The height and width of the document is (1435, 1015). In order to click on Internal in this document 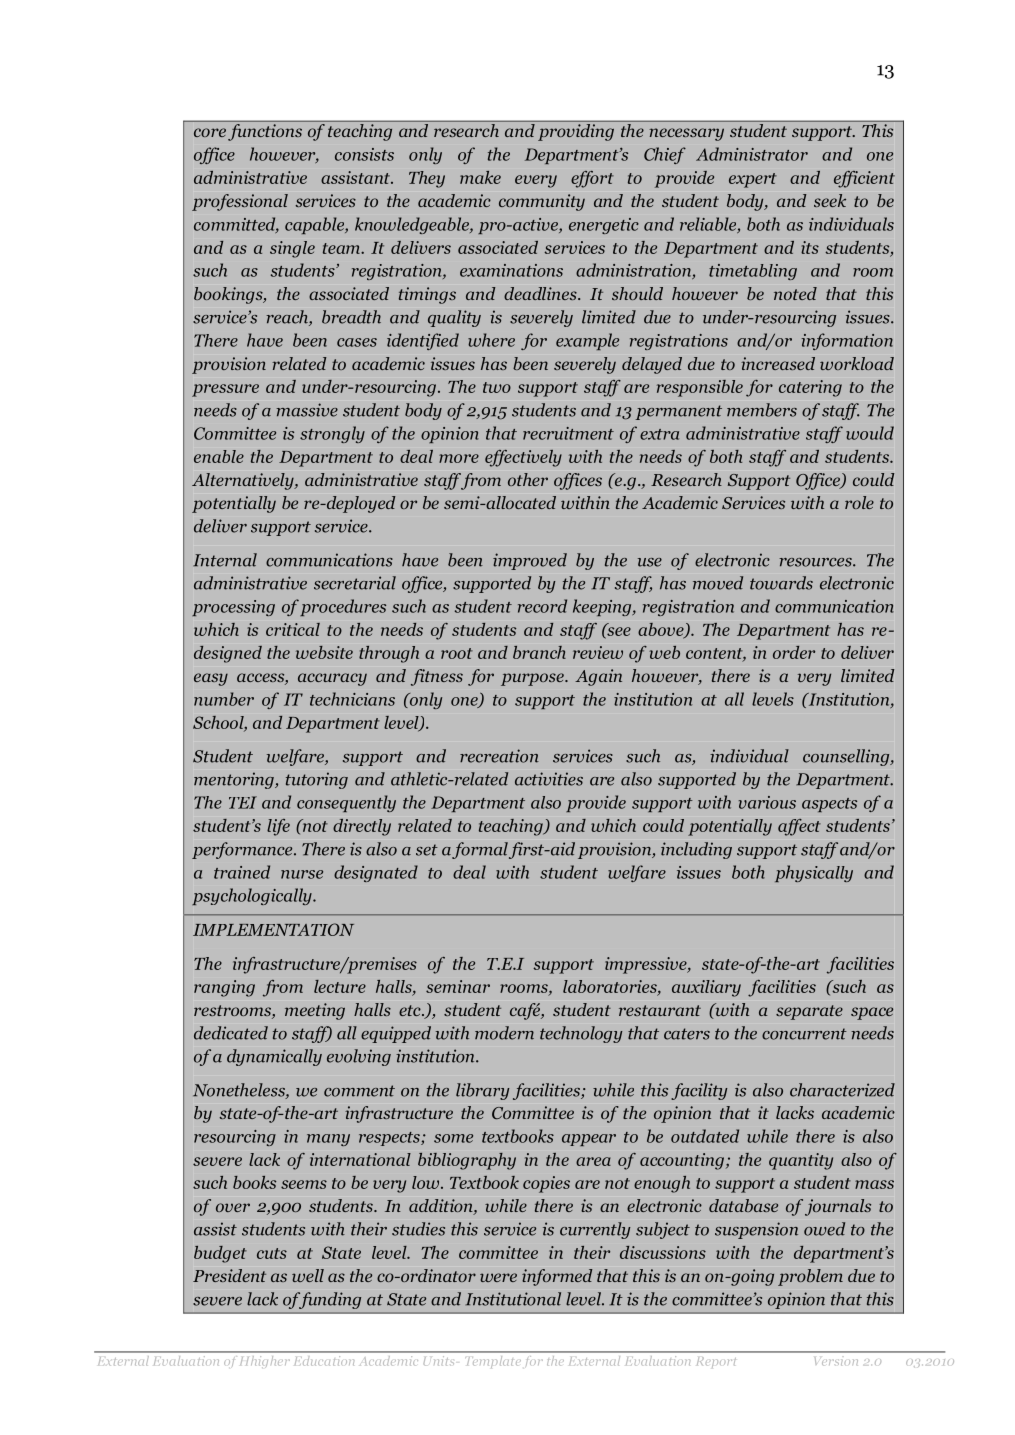, I will do `click(225, 560)`.
